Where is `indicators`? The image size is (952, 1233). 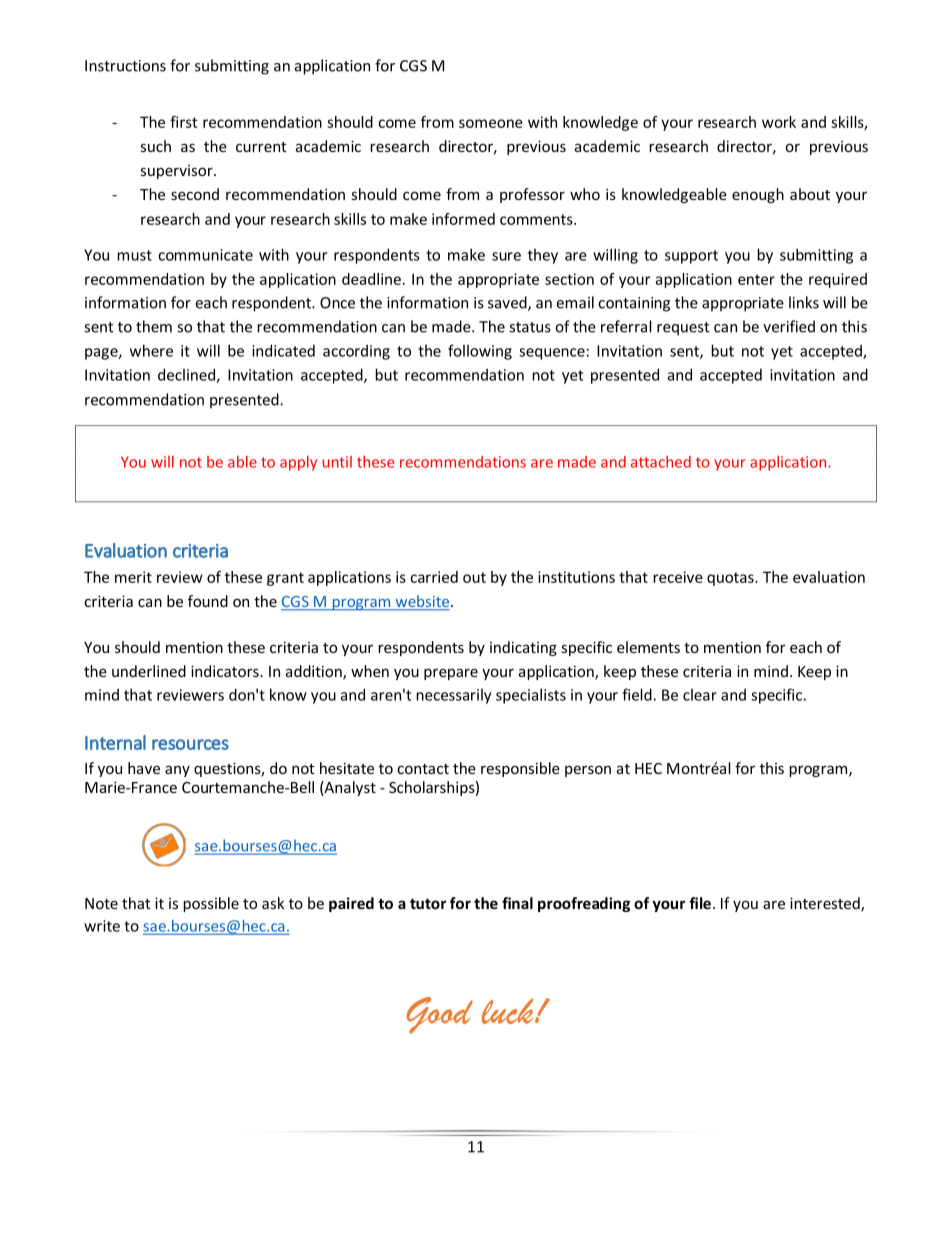 indicators is located at coordinates (226, 671).
